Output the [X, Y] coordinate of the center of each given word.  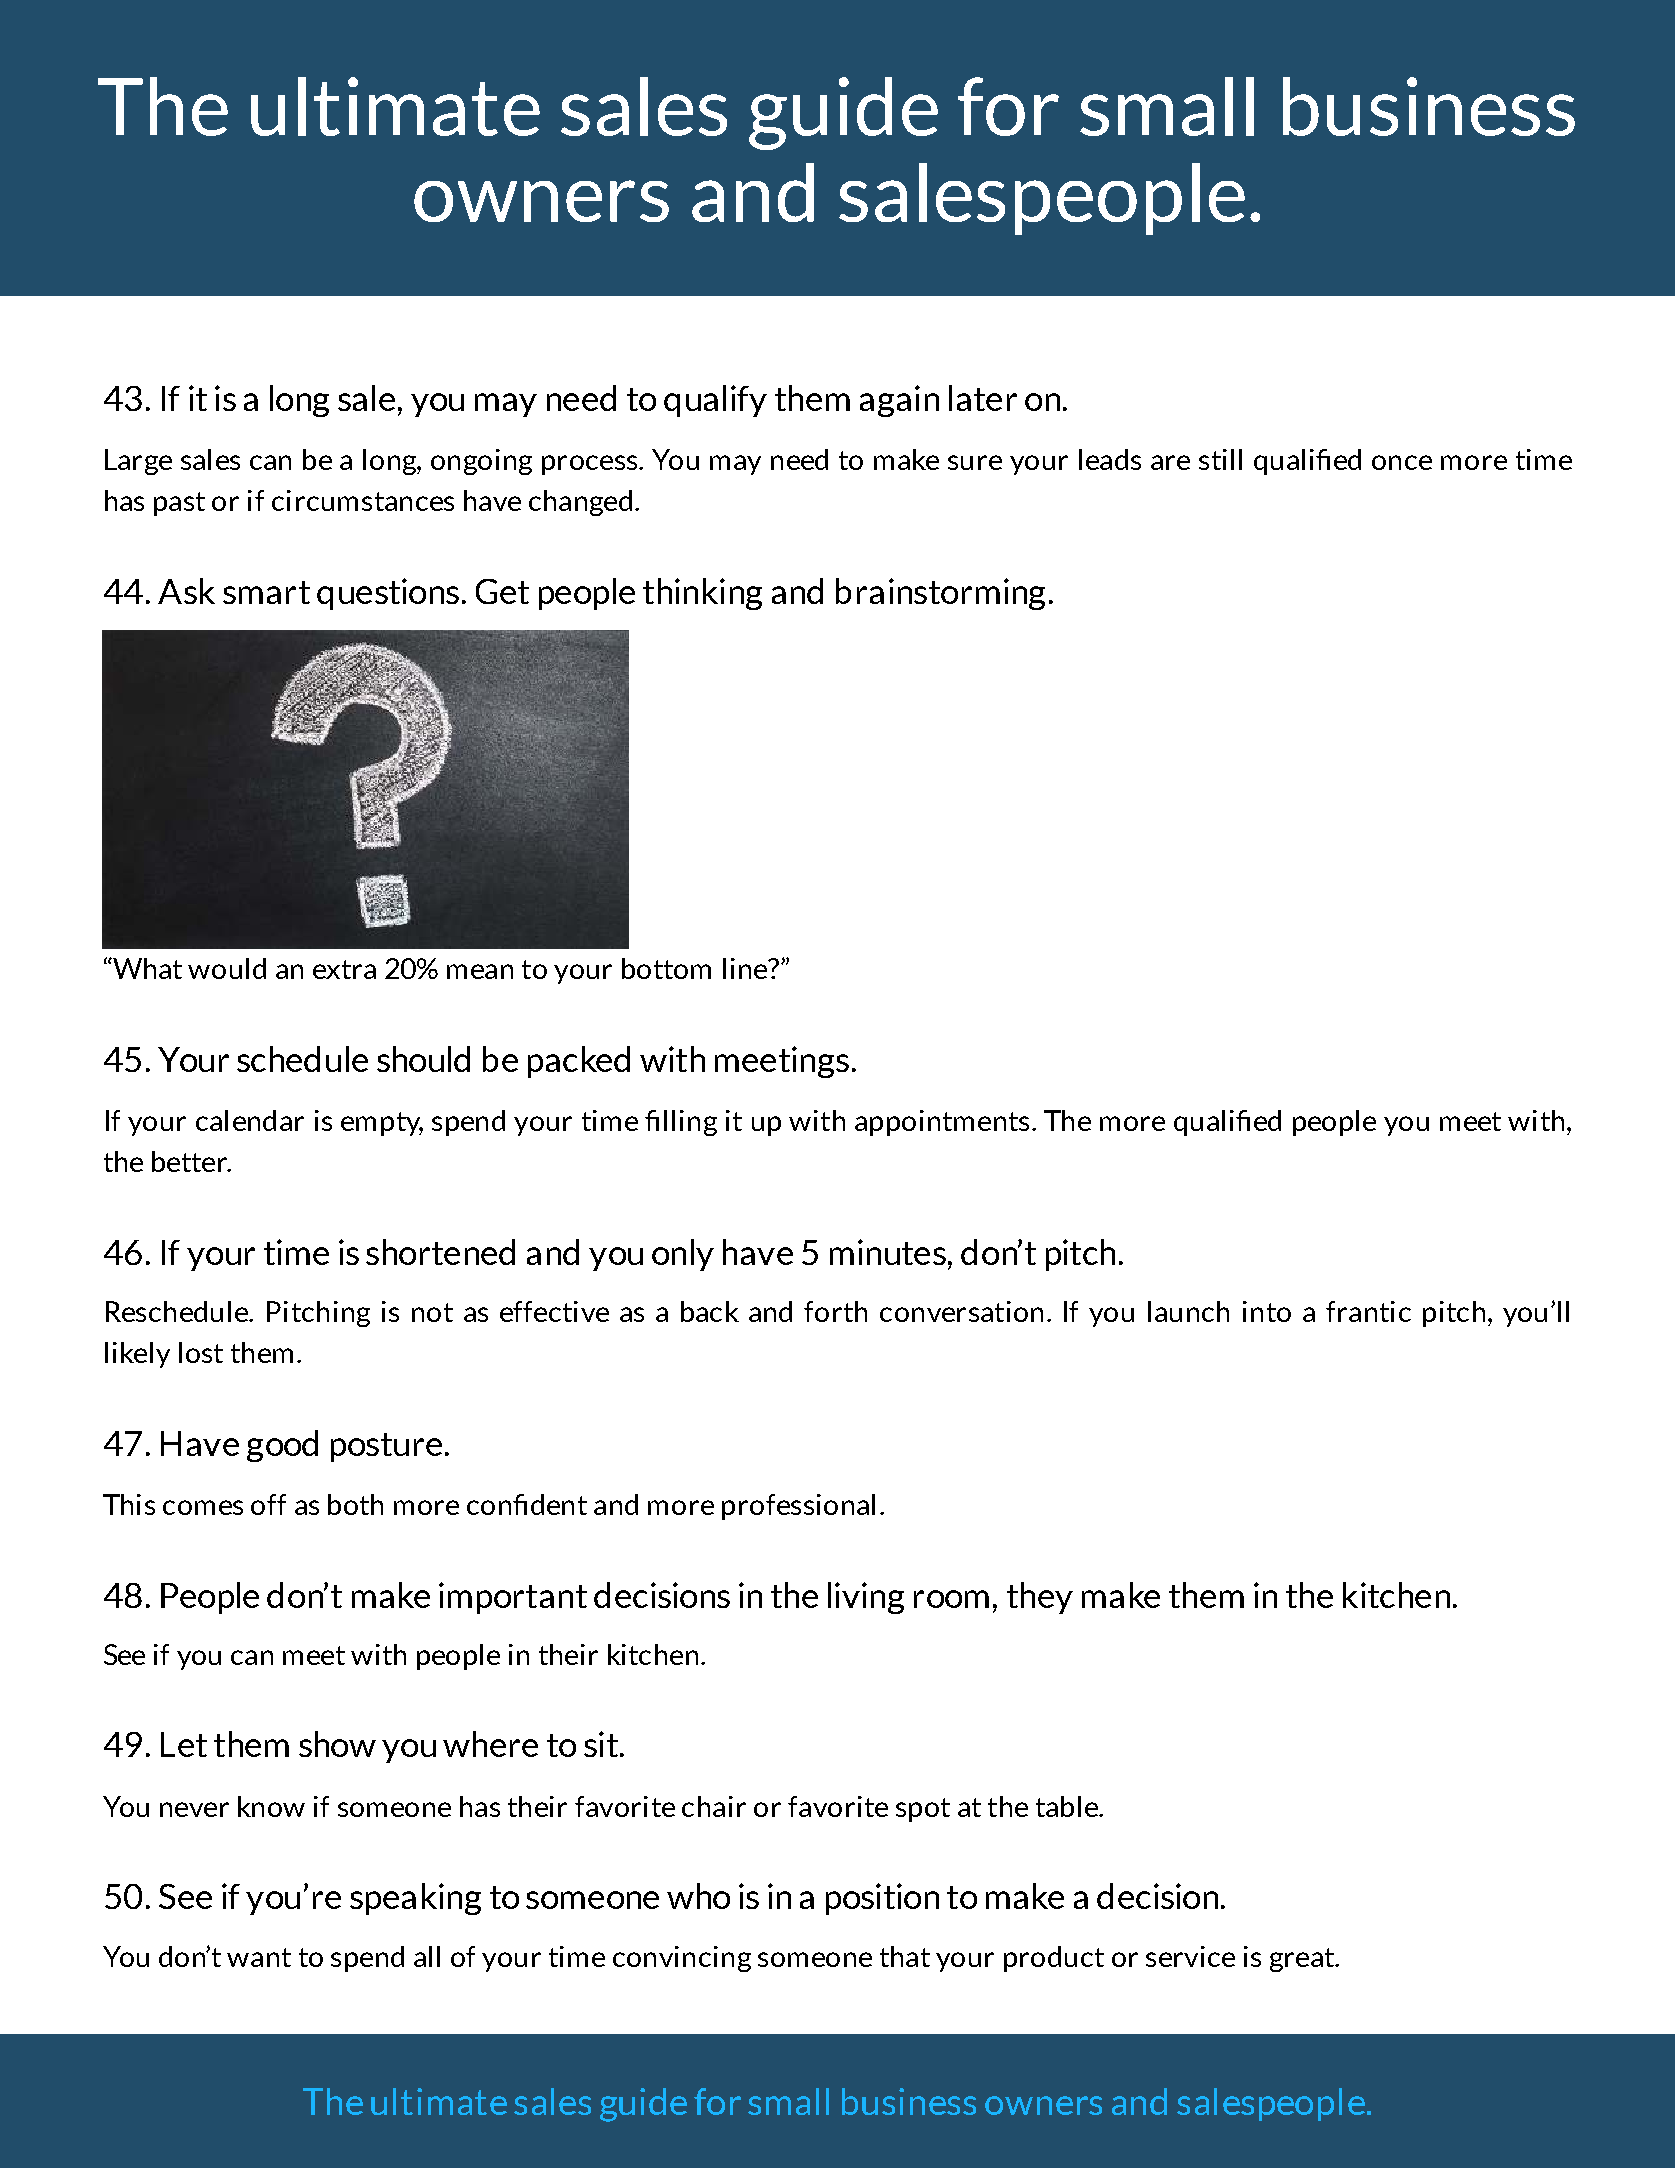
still [1220, 459]
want [259, 1957]
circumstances [363, 500]
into [1267, 1311]
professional [798, 1507]
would [227, 968]
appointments [942, 1123]
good [282, 1446]
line [746, 968]
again [899, 401]
